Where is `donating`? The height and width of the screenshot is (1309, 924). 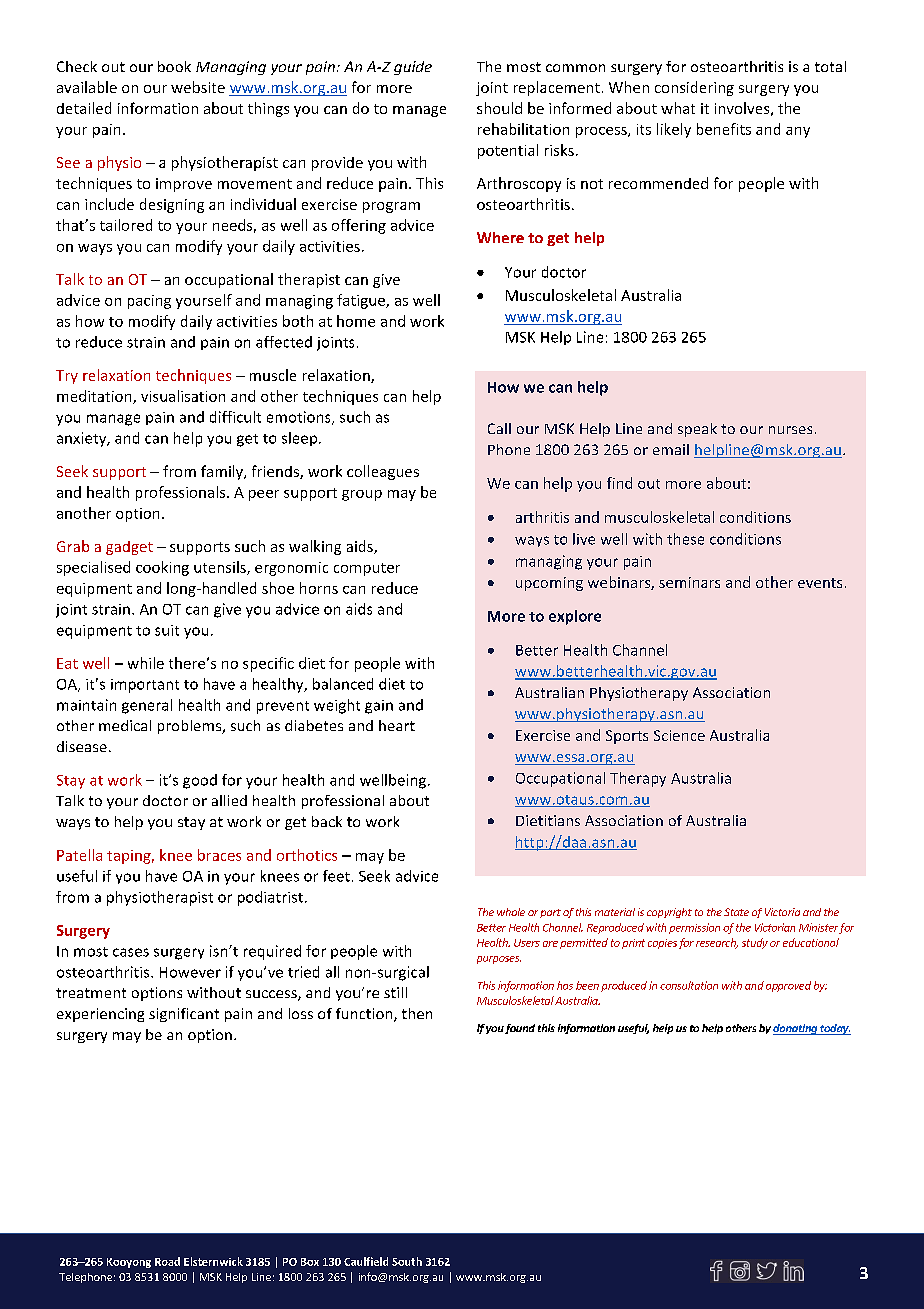 donating is located at coordinates (796, 1029).
